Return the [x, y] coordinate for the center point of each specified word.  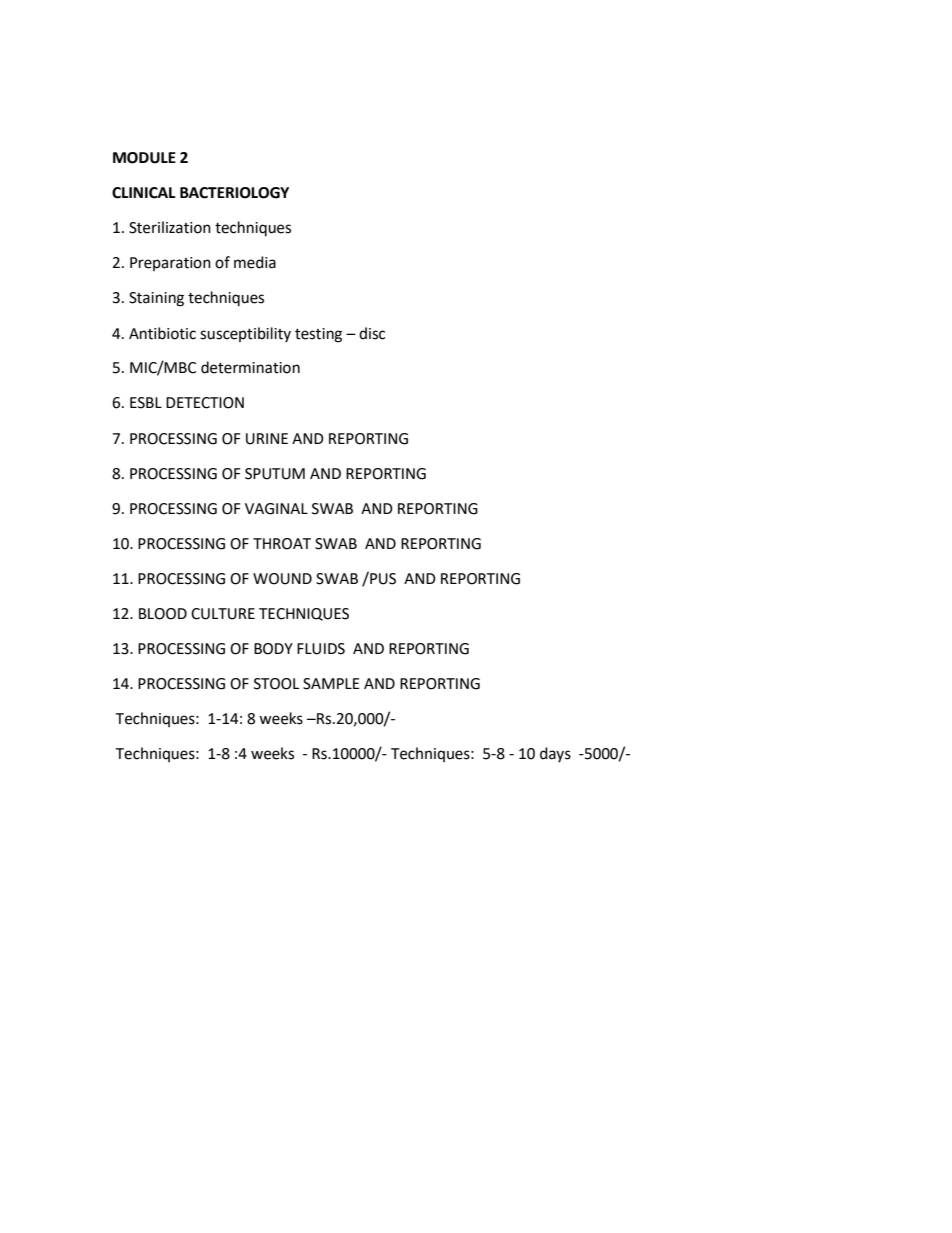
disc [372, 333]
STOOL [276, 684]
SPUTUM [275, 474]
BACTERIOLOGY [234, 193]
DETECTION [205, 403]
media [255, 262]
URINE [267, 439]
